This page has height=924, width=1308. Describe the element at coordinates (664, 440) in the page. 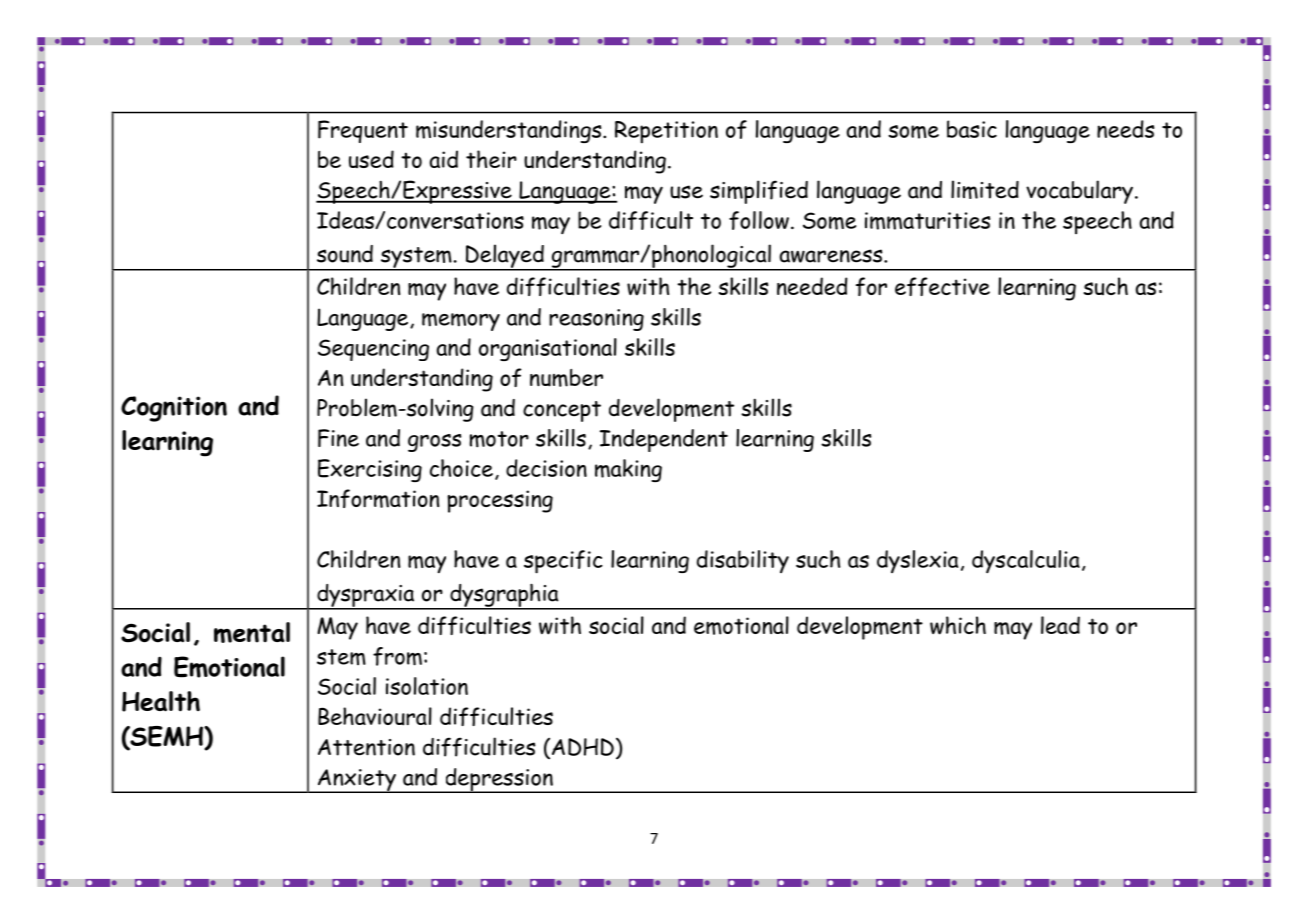

I see `Independent` at that location.
